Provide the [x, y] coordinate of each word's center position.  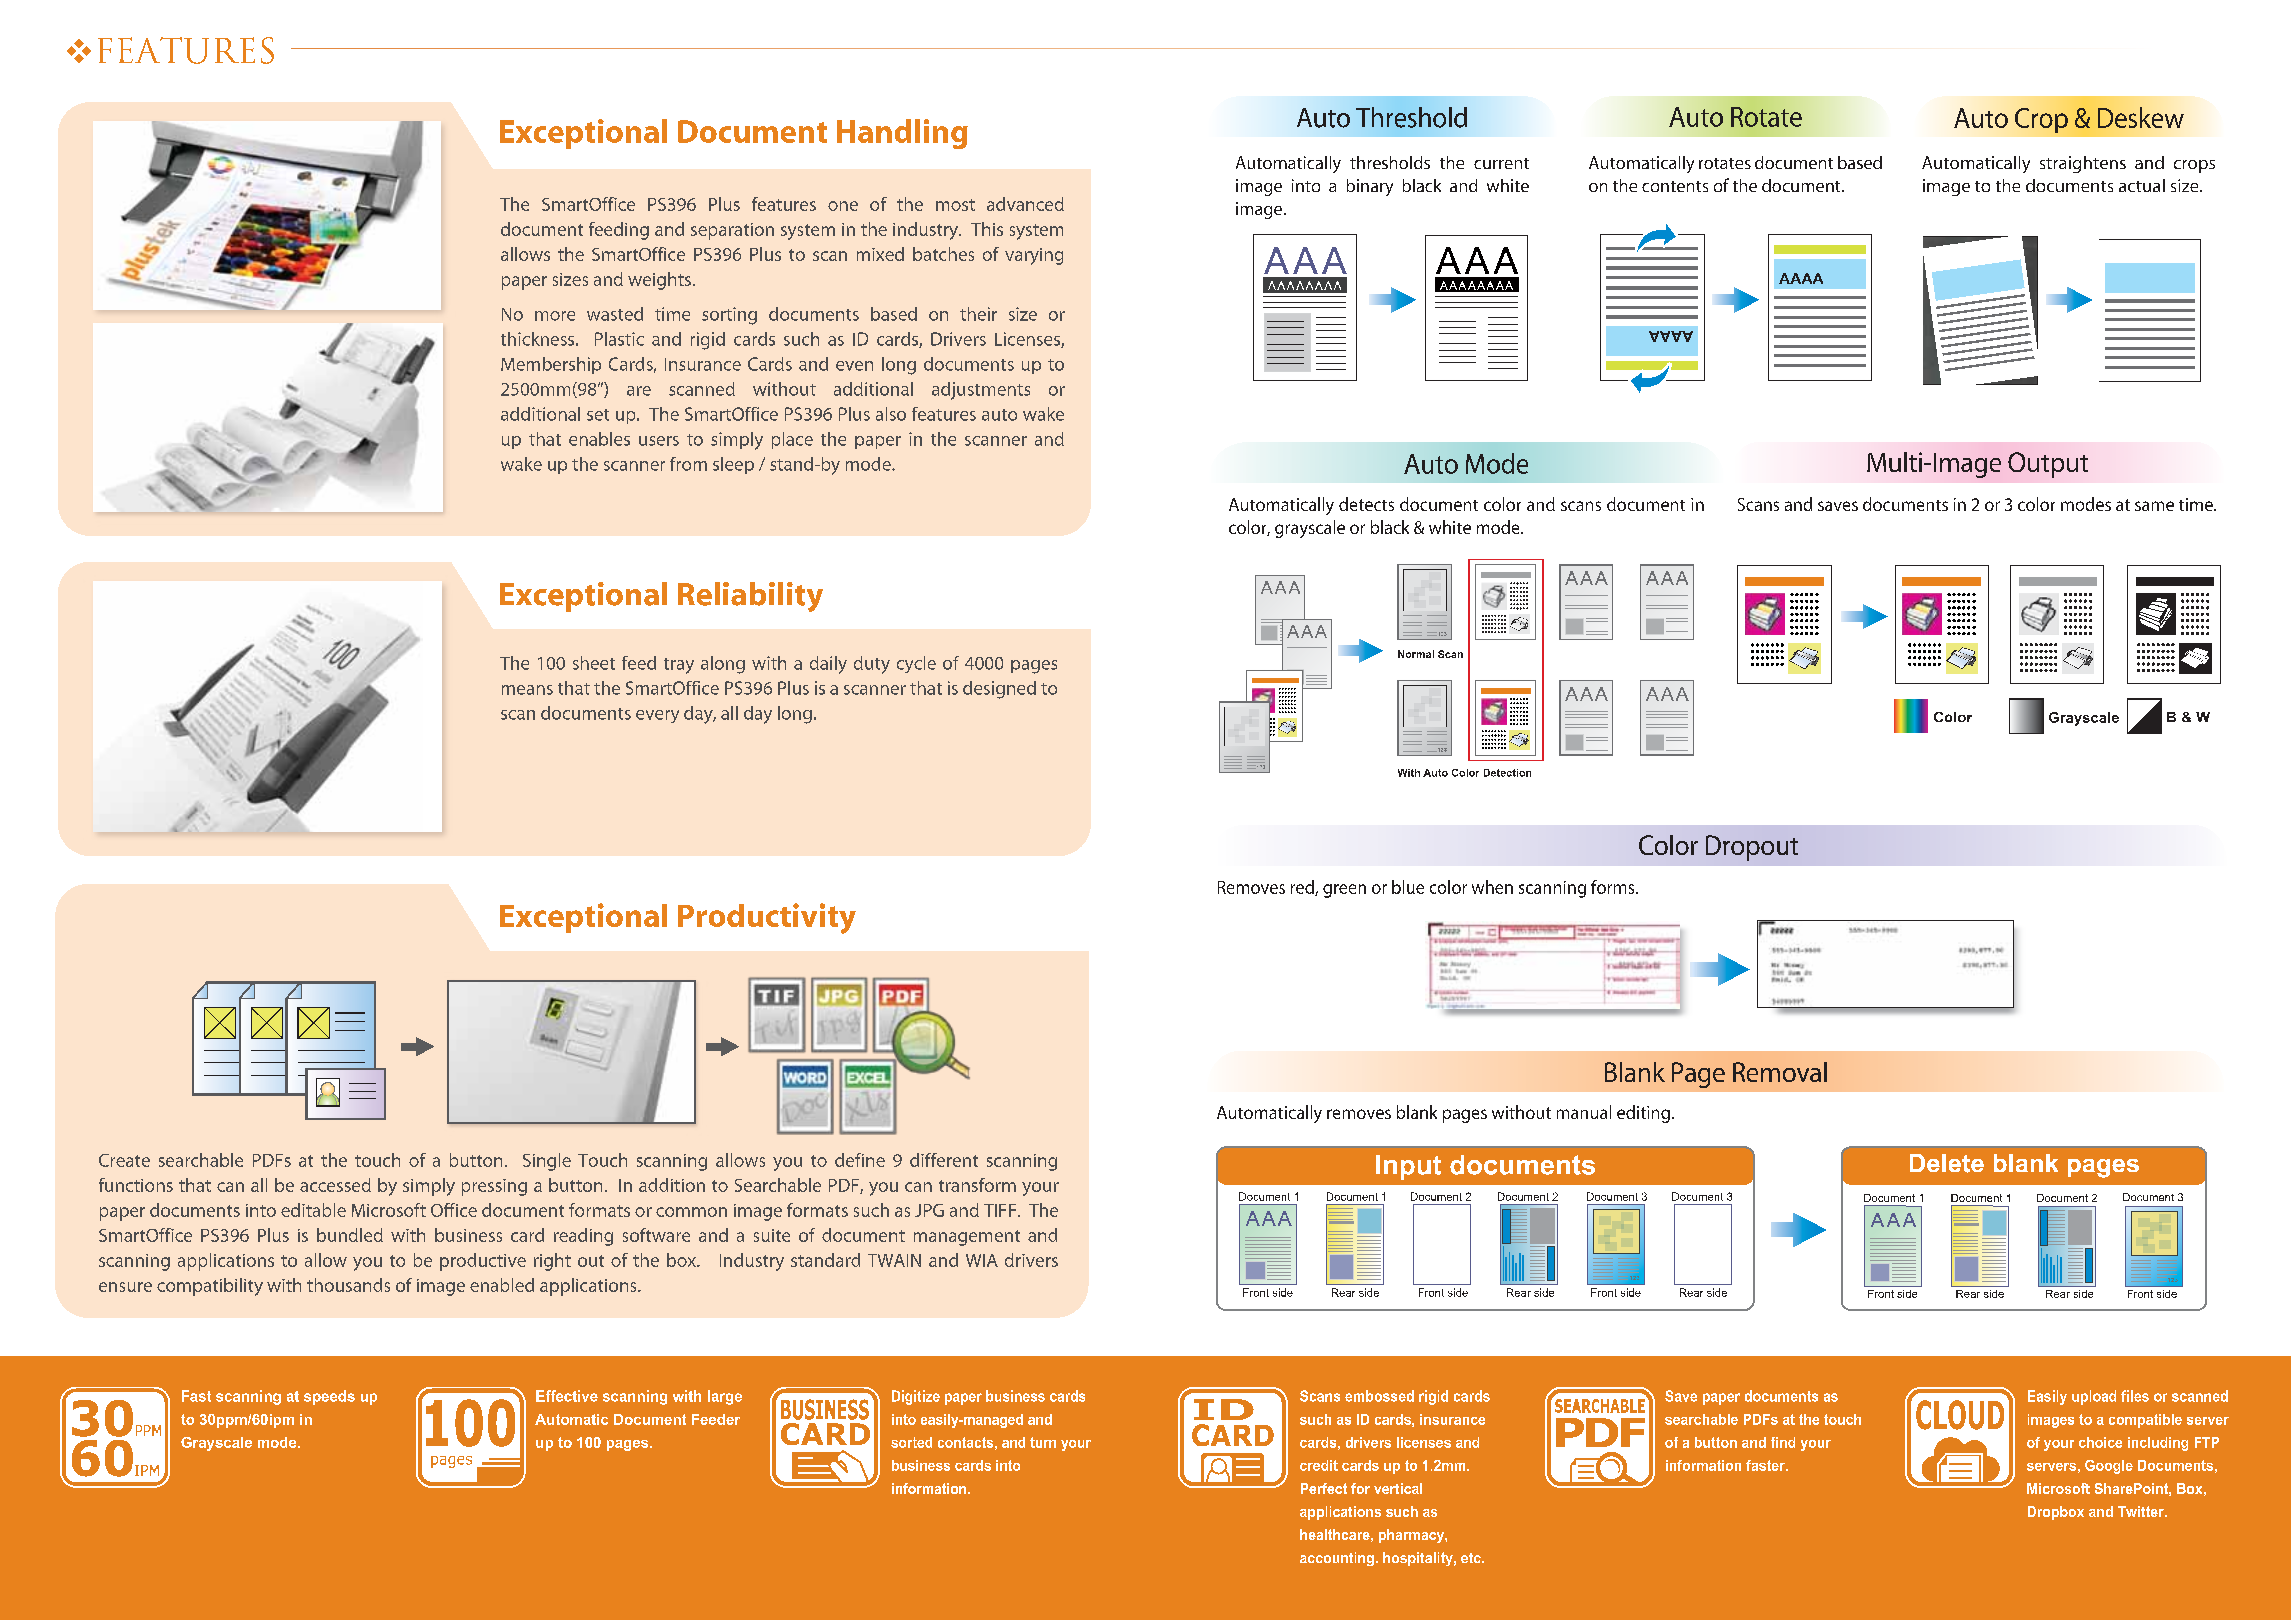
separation [732, 231]
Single [547, 1162]
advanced [1025, 204]
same [2154, 506]
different [944, 1160]
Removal [1780, 1072]
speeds [329, 1397]
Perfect [1324, 1488]
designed [999, 690]
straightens [2083, 164]
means [527, 690]
